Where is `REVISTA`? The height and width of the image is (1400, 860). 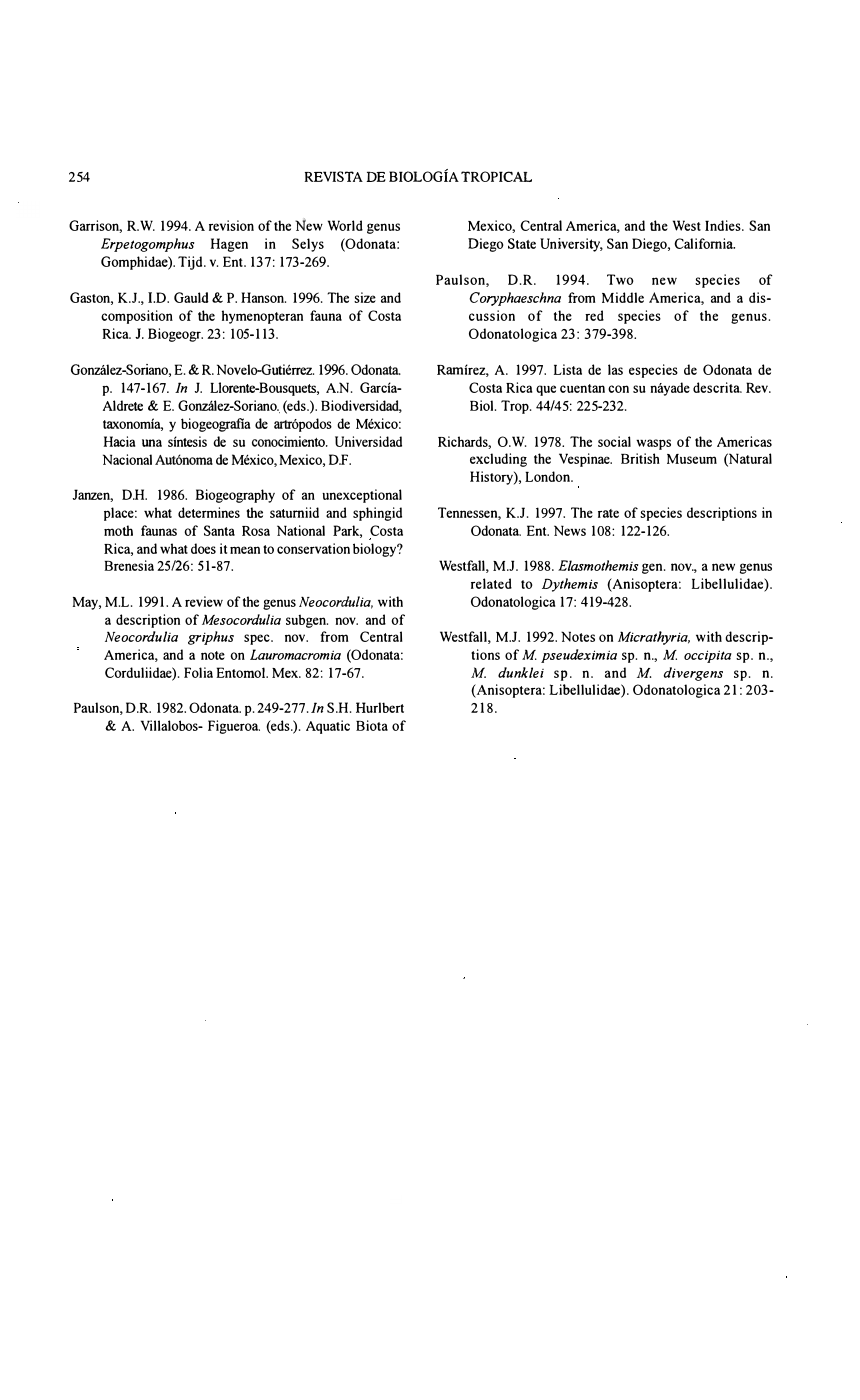
REVISTA is located at coordinates (334, 176).
